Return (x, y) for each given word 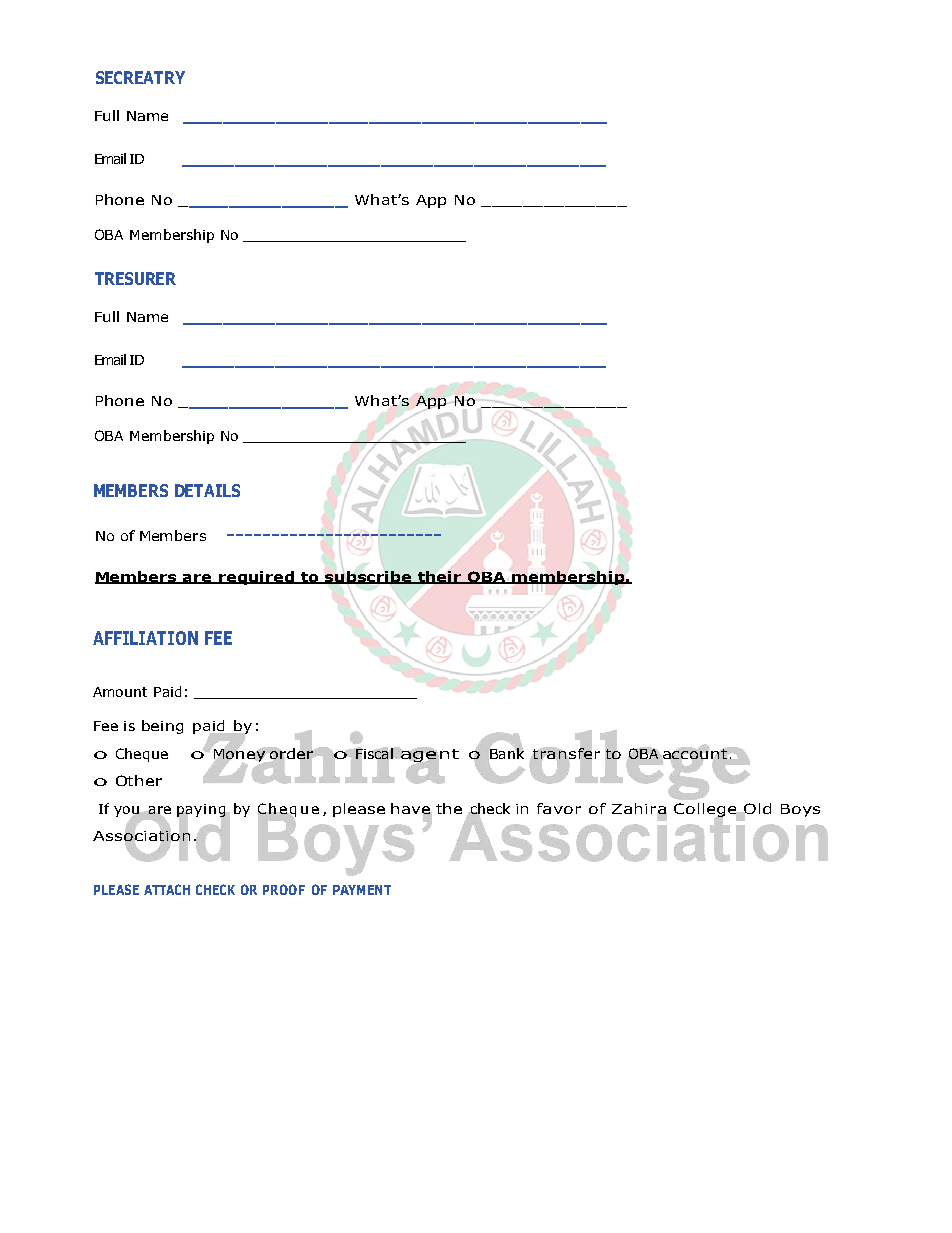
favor (559, 808)
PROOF (284, 889)
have (411, 809)
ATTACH (167, 889)
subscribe (369, 577)
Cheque (142, 755)
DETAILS (207, 490)
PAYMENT (362, 890)
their (440, 577)
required (257, 578)
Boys (800, 810)
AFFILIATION (145, 638)
